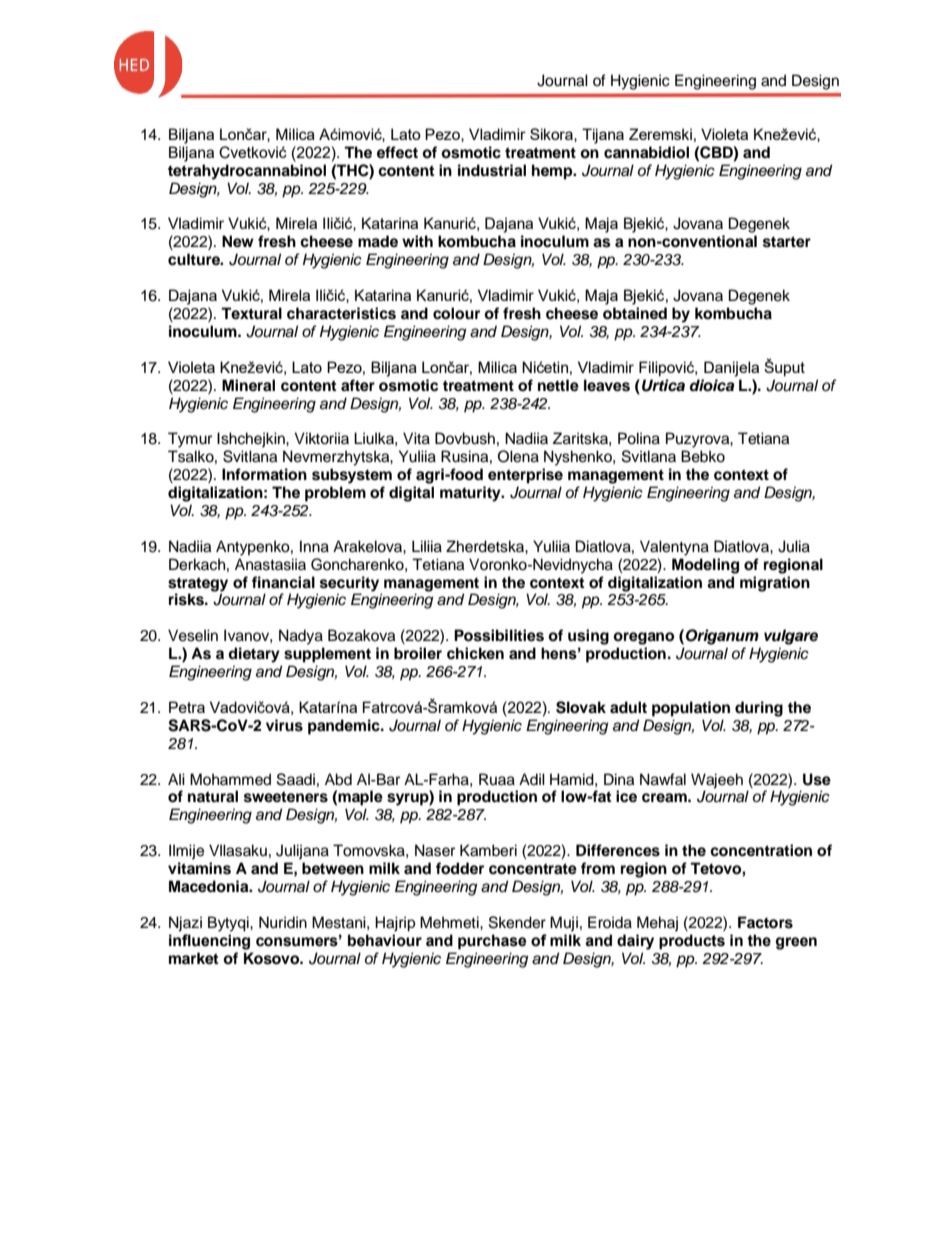 This image has width=952, height=1233. I want to click on influencing, so click(209, 942).
